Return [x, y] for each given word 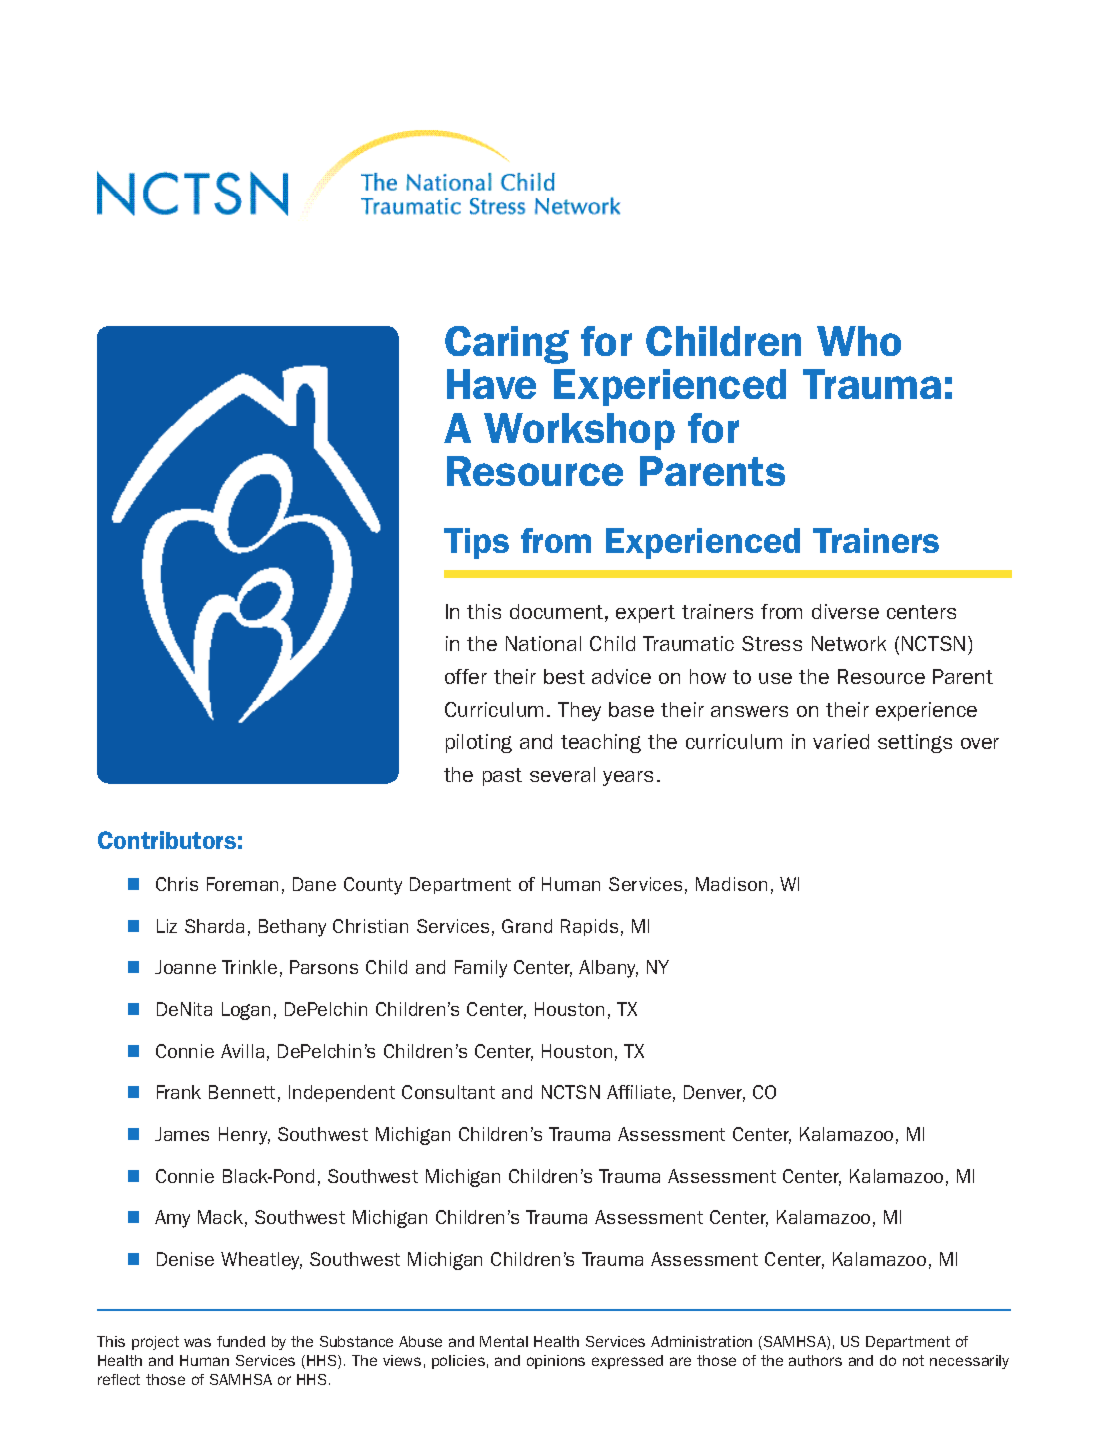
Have [491, 384]
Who [859, 341]
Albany [608, 969]
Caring [507, 345]
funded [241, 1341]
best [564, 676]
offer [466, 676]
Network [849, 643]
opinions [556, 1362]
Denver [714, 1093]
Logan [246, 1011]
